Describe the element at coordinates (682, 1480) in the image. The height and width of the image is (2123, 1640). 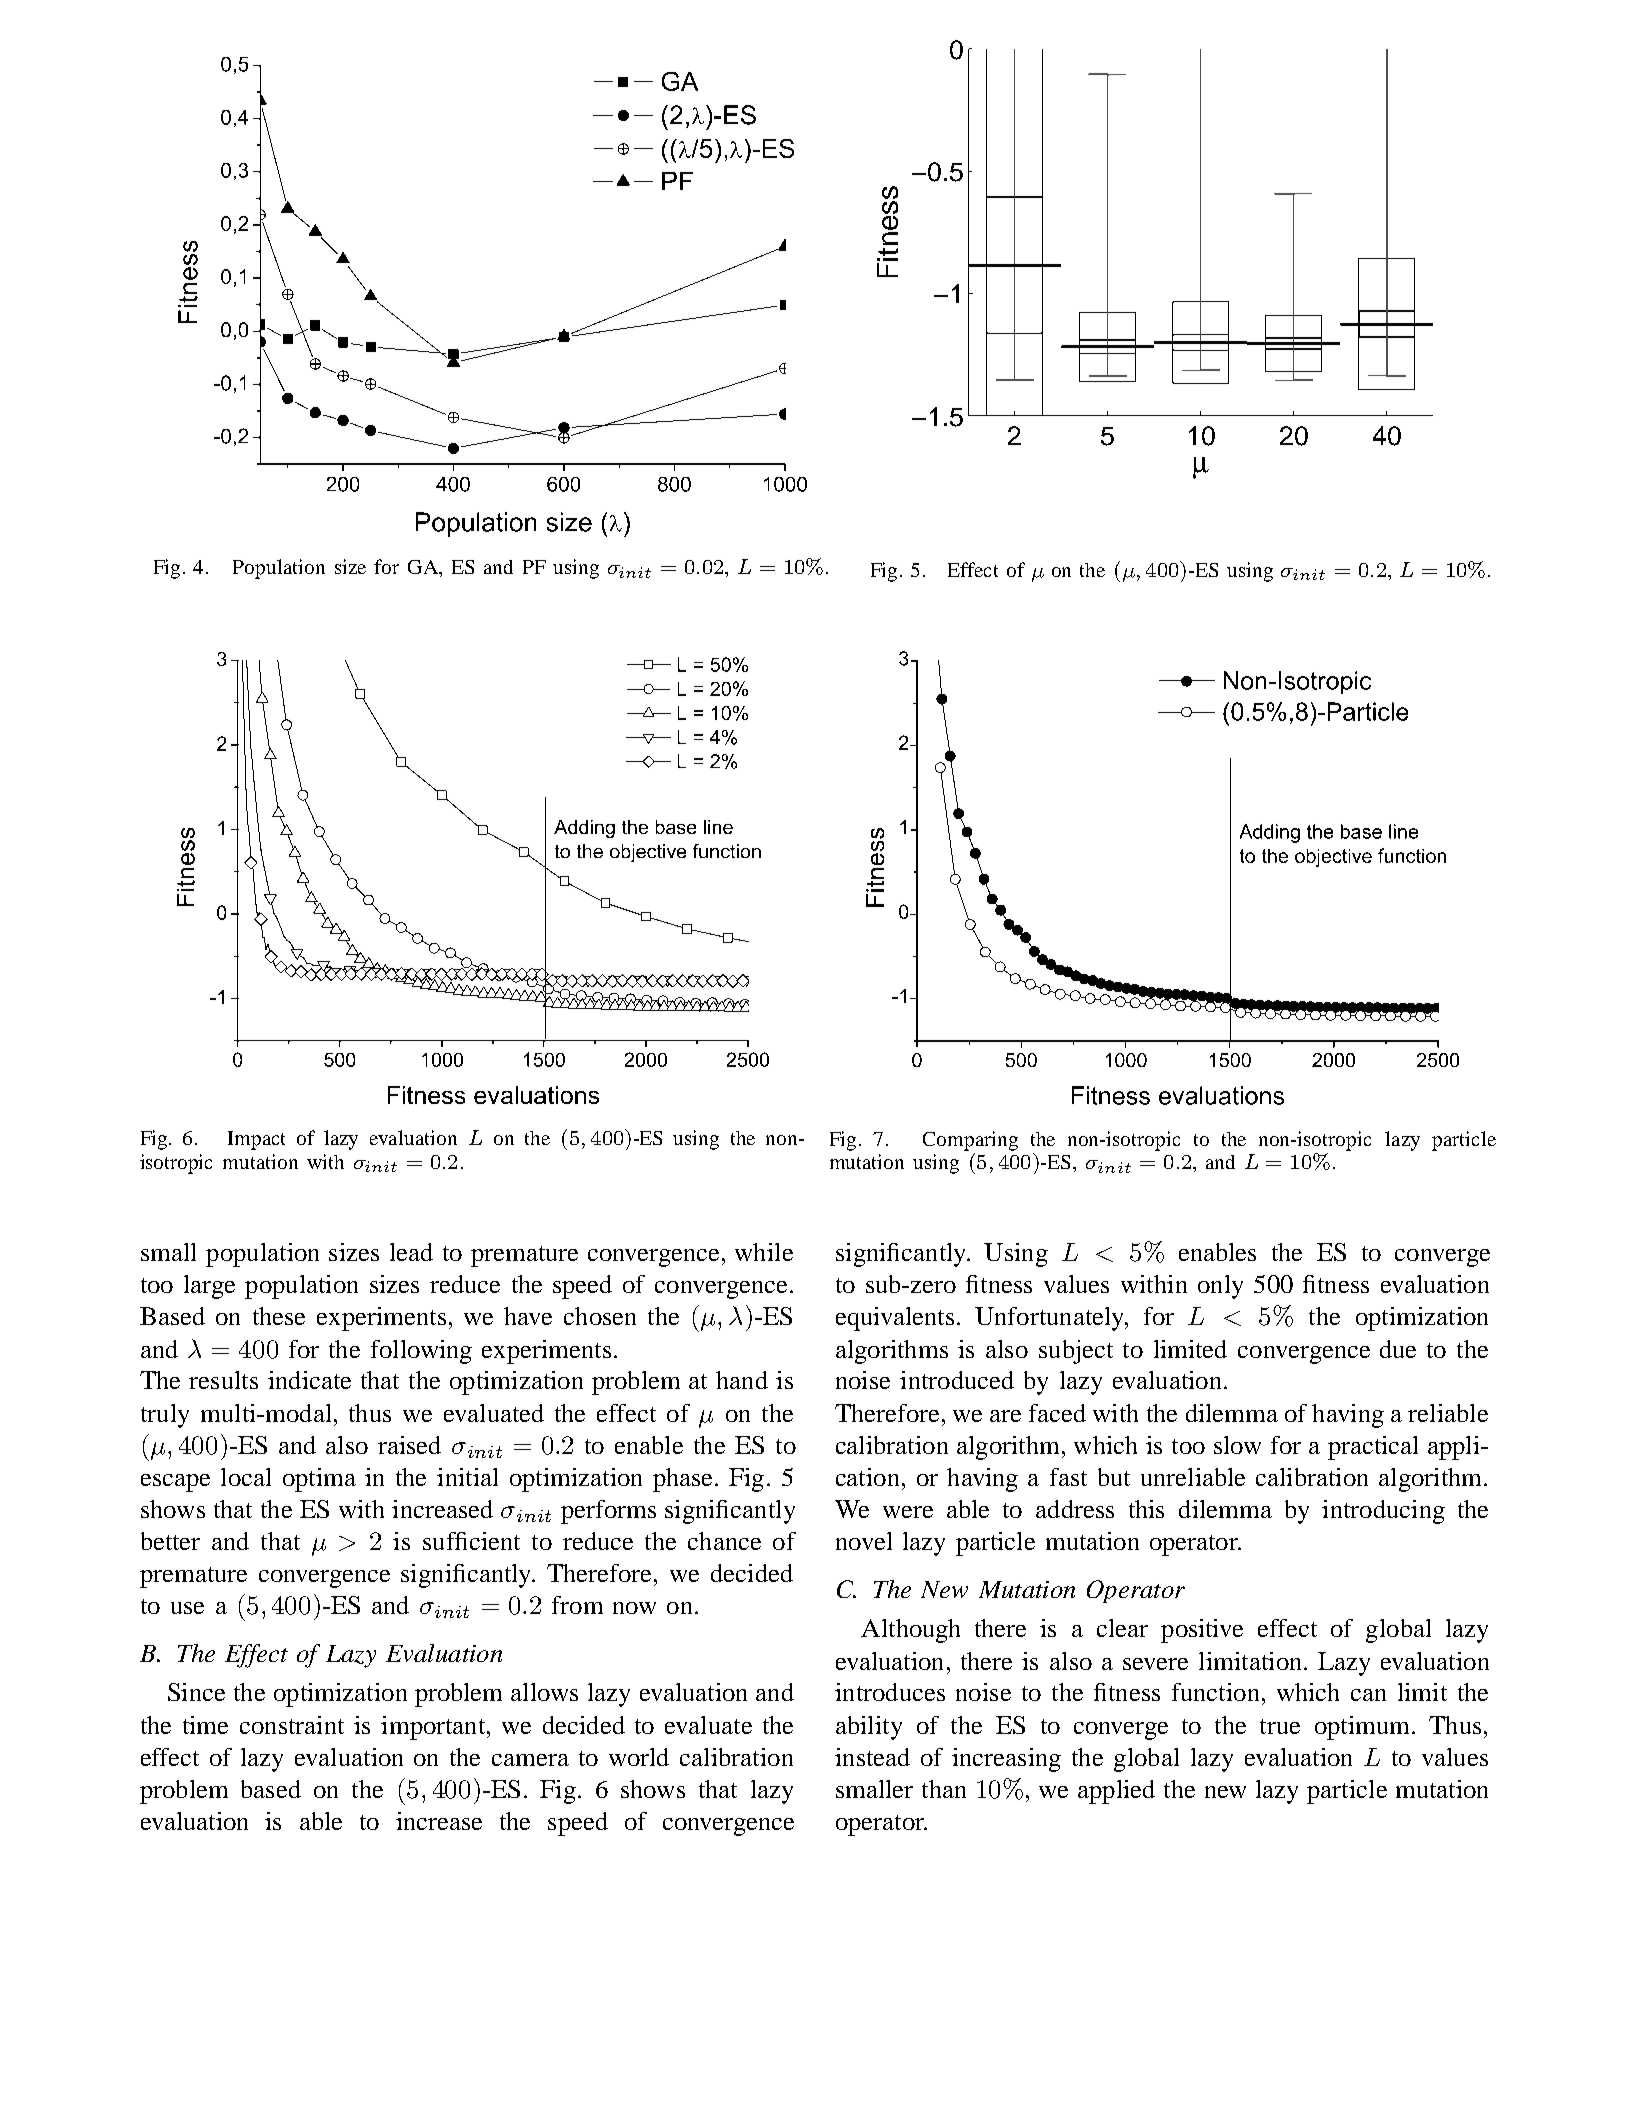
I see `phase` at that location.
